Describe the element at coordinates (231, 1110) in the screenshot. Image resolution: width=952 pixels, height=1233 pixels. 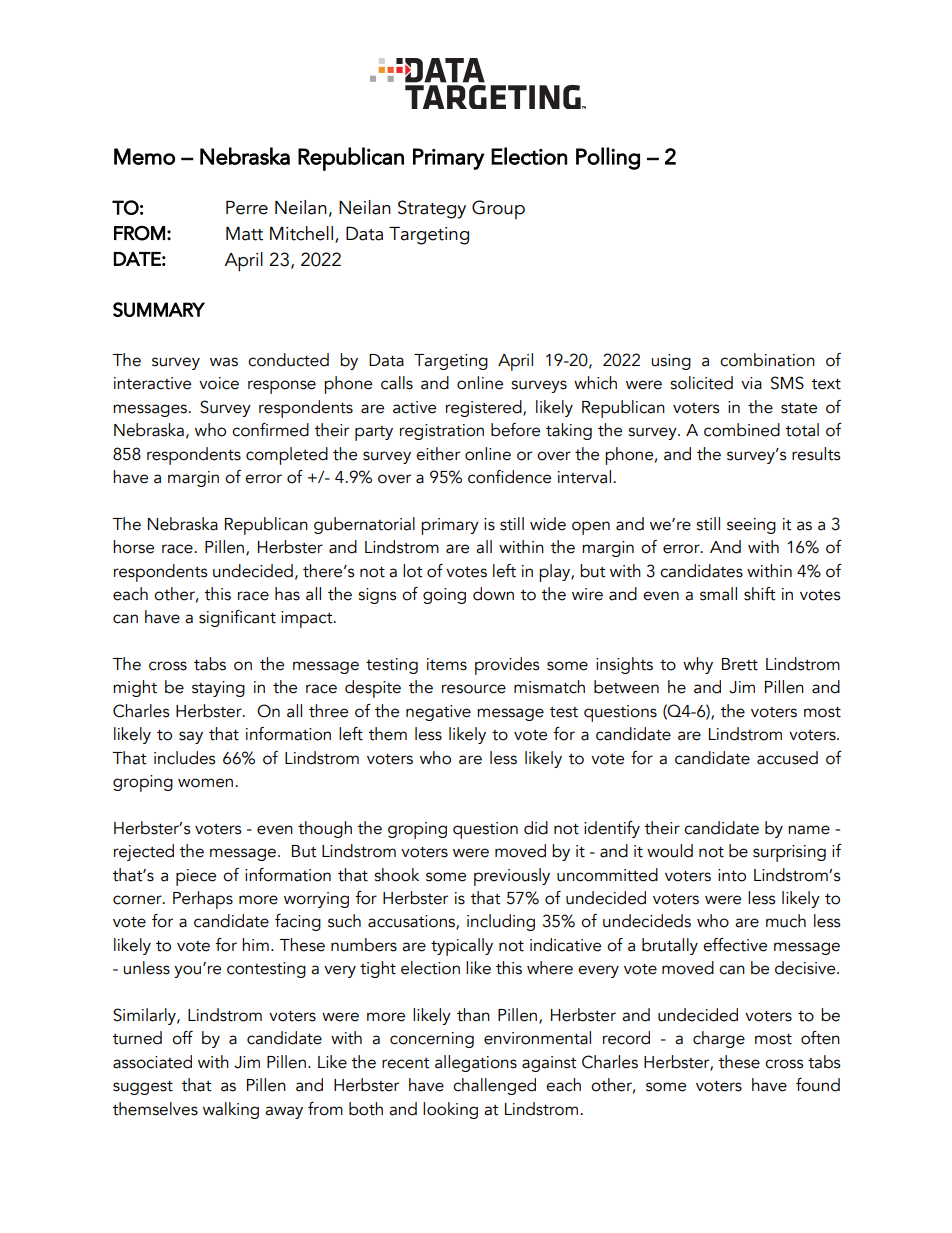
I see `walking` at that location.
